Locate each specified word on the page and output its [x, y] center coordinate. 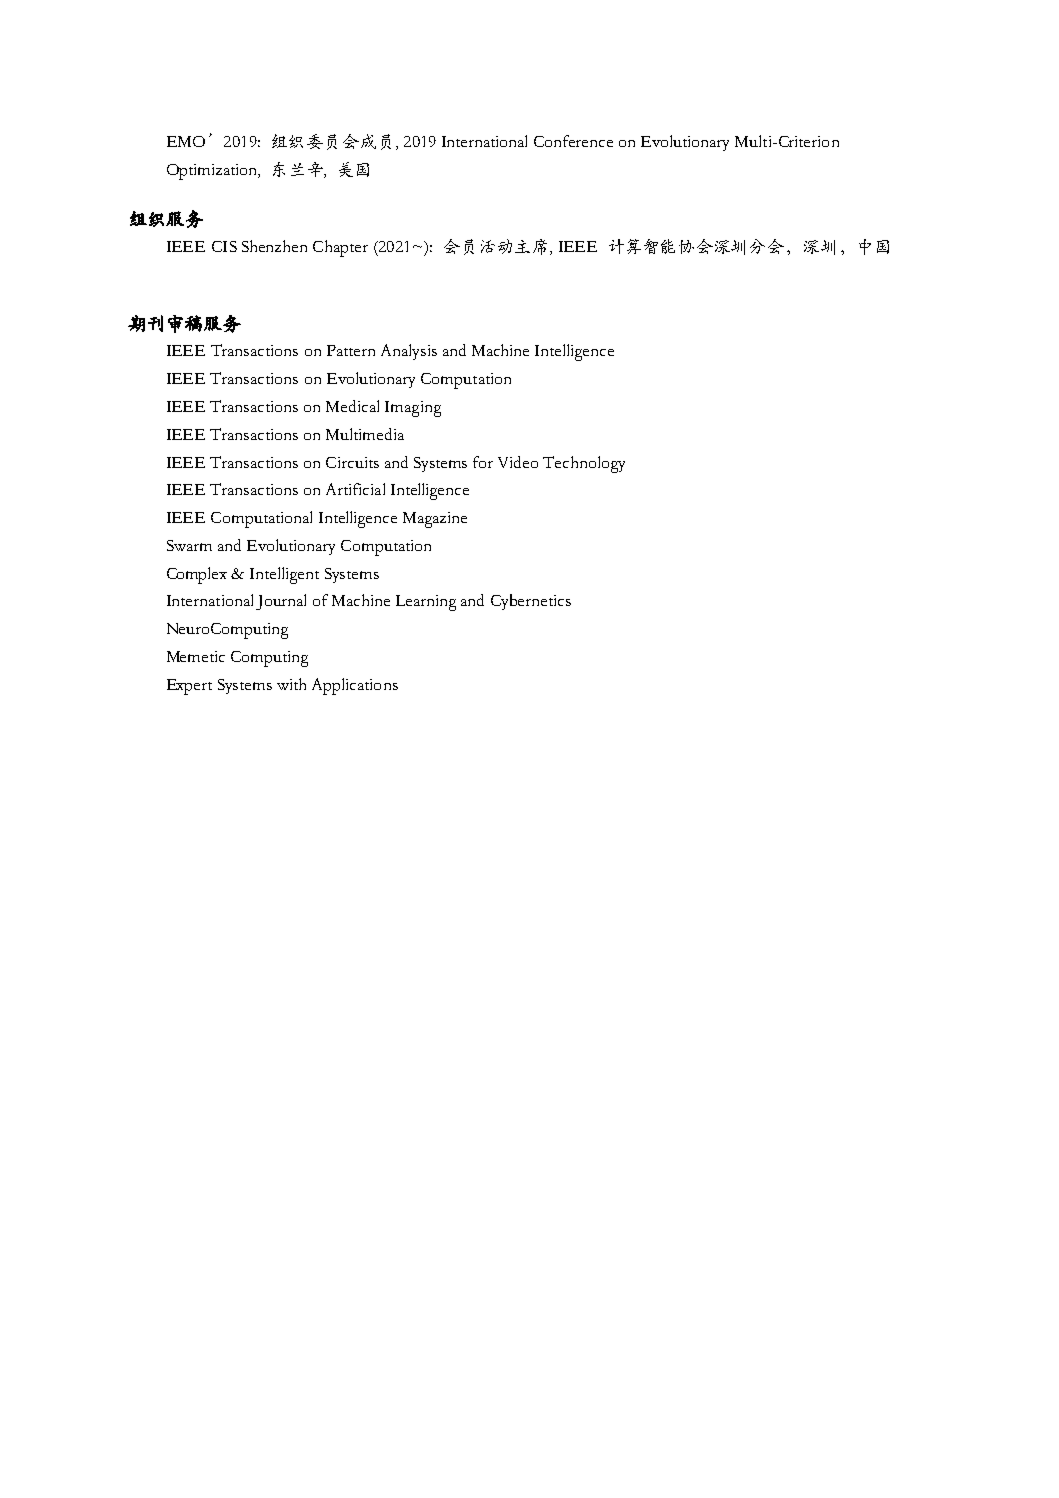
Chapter [340, 248]
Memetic [196, 656]
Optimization [213, 172]
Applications [355, 686]
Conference [573, 141]
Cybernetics [531, 602]
